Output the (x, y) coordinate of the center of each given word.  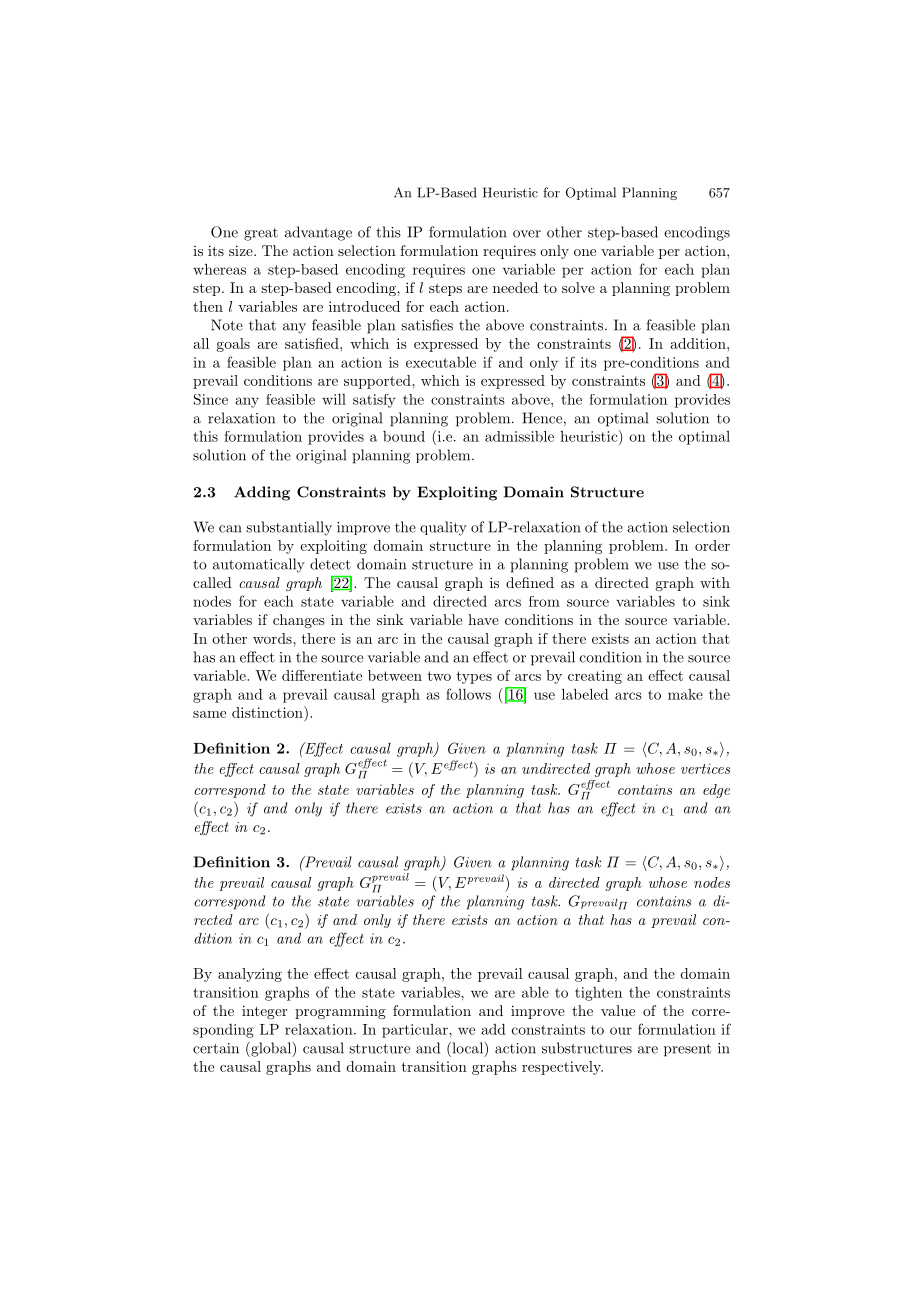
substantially (289, 528)
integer (264, 1012)
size (242, 250)
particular (416, 1031)
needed (515, 287)
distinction (268, 712)
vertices (705, 769)
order (712, 545)
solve (578, 287)
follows (468, 694)
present (687, 1050)
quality (443, 528)
